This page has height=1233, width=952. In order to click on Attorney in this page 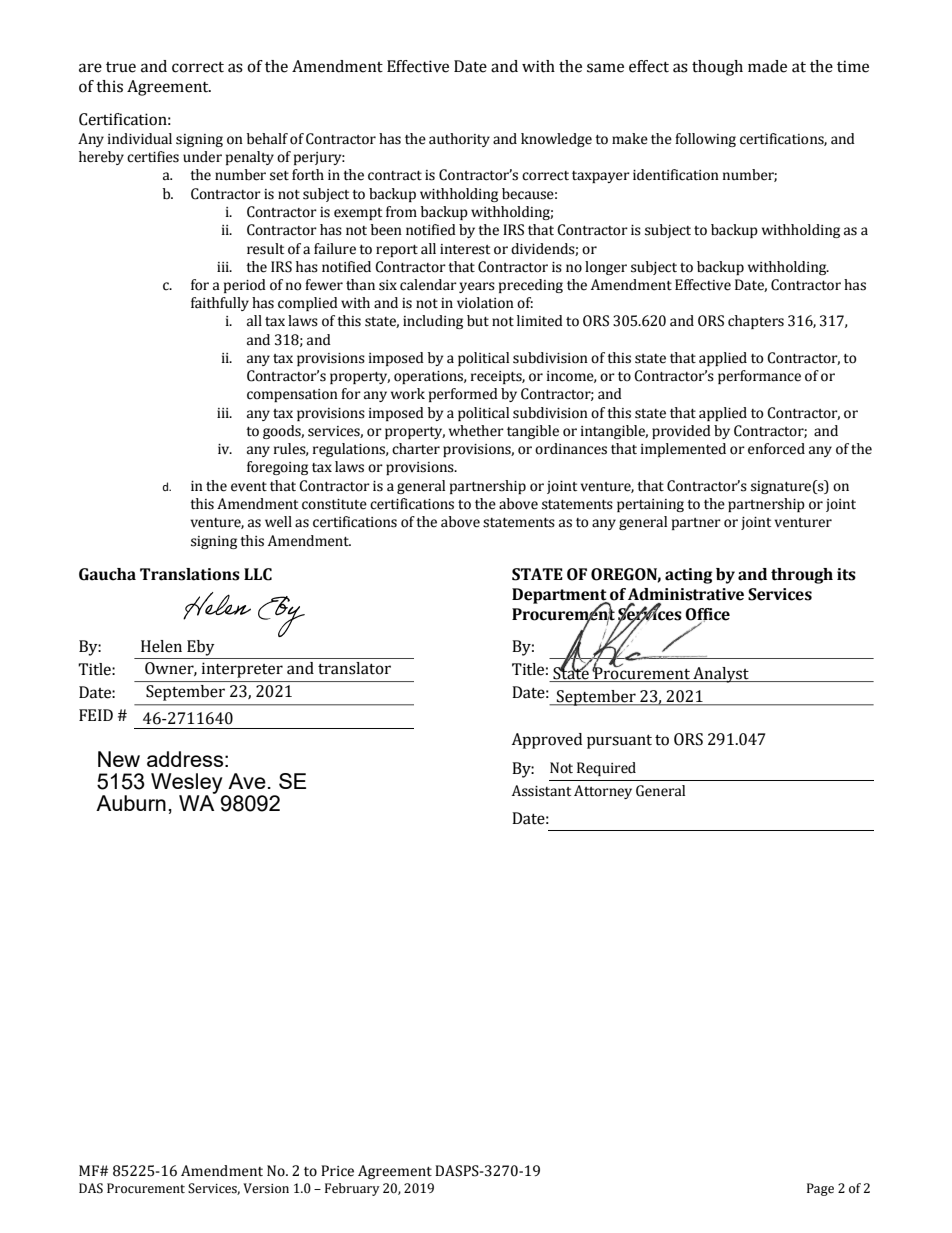, I will do `click(603, 792)`.
